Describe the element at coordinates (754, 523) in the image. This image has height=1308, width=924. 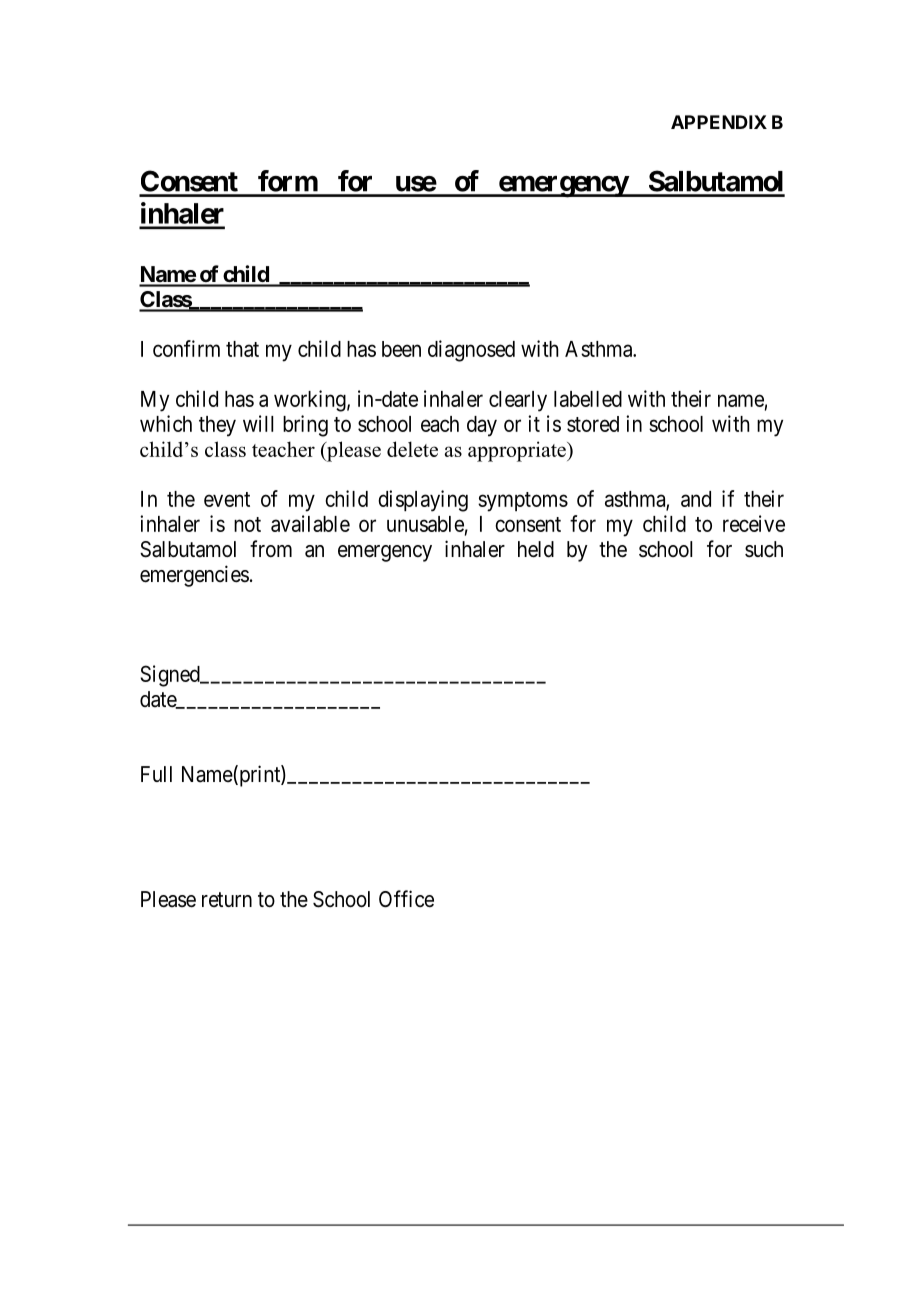
I see `receive` at that location.
